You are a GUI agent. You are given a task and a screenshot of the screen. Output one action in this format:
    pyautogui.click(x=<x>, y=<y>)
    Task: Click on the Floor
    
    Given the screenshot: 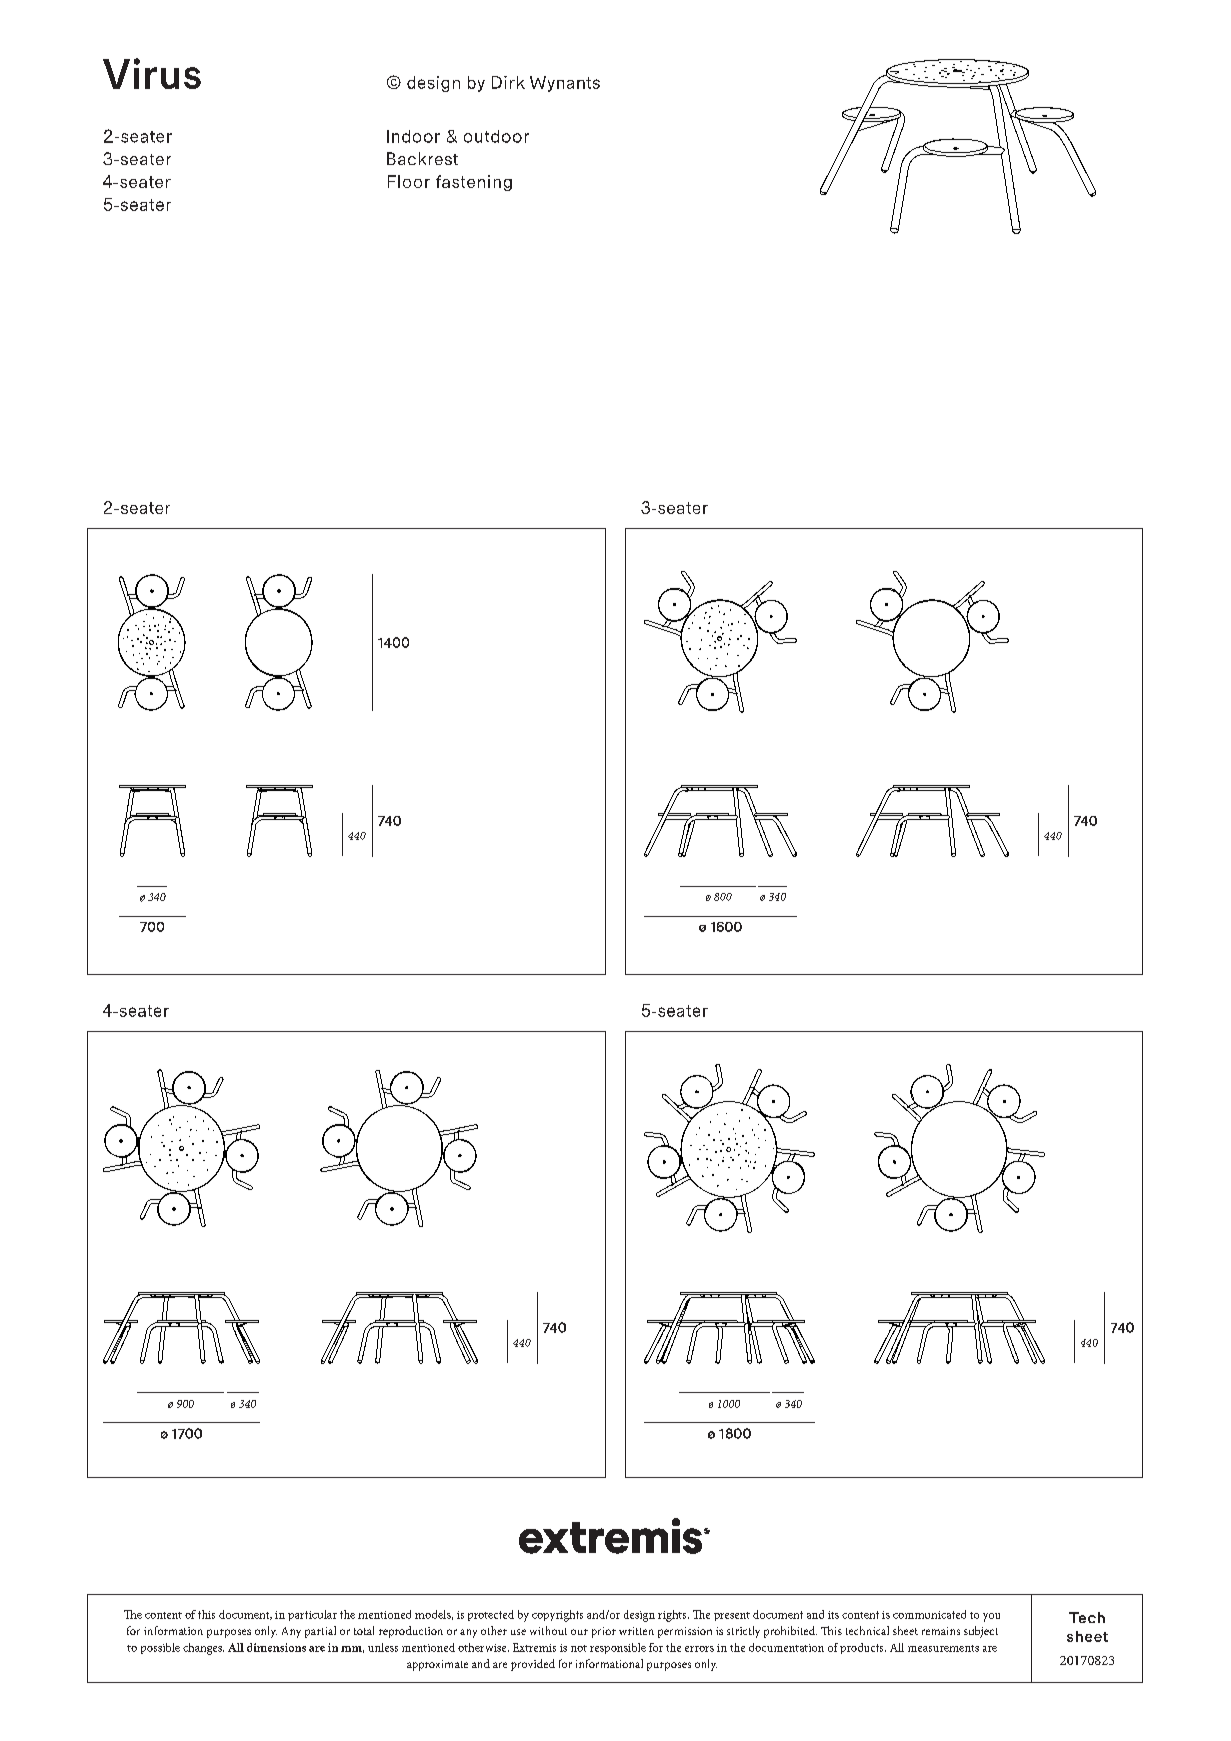 What is the action you would take?
    pyautogui.click(x=409, y=181)
